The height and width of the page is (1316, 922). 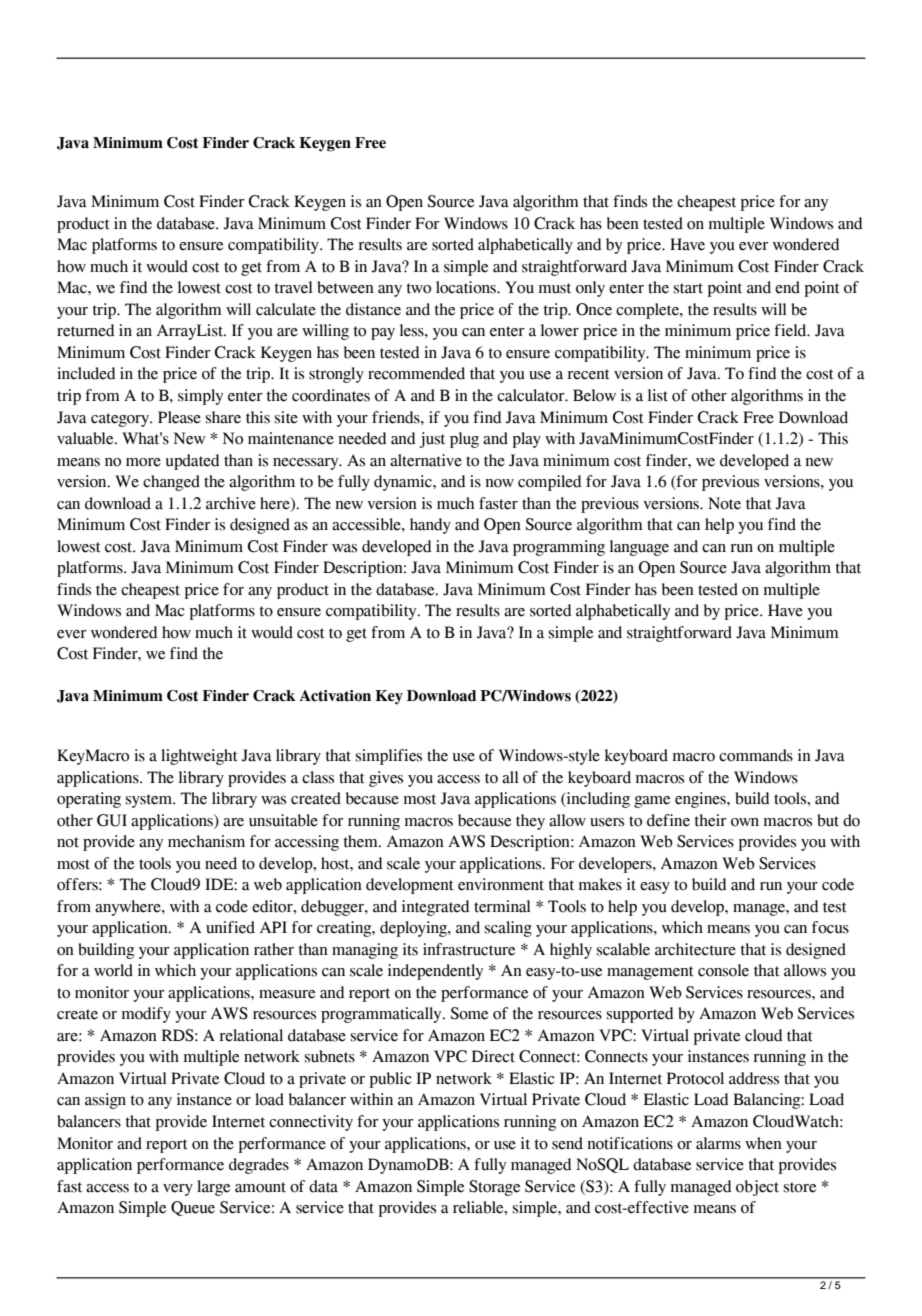 I want to click on simplifies, so click(x=389, y=757).
